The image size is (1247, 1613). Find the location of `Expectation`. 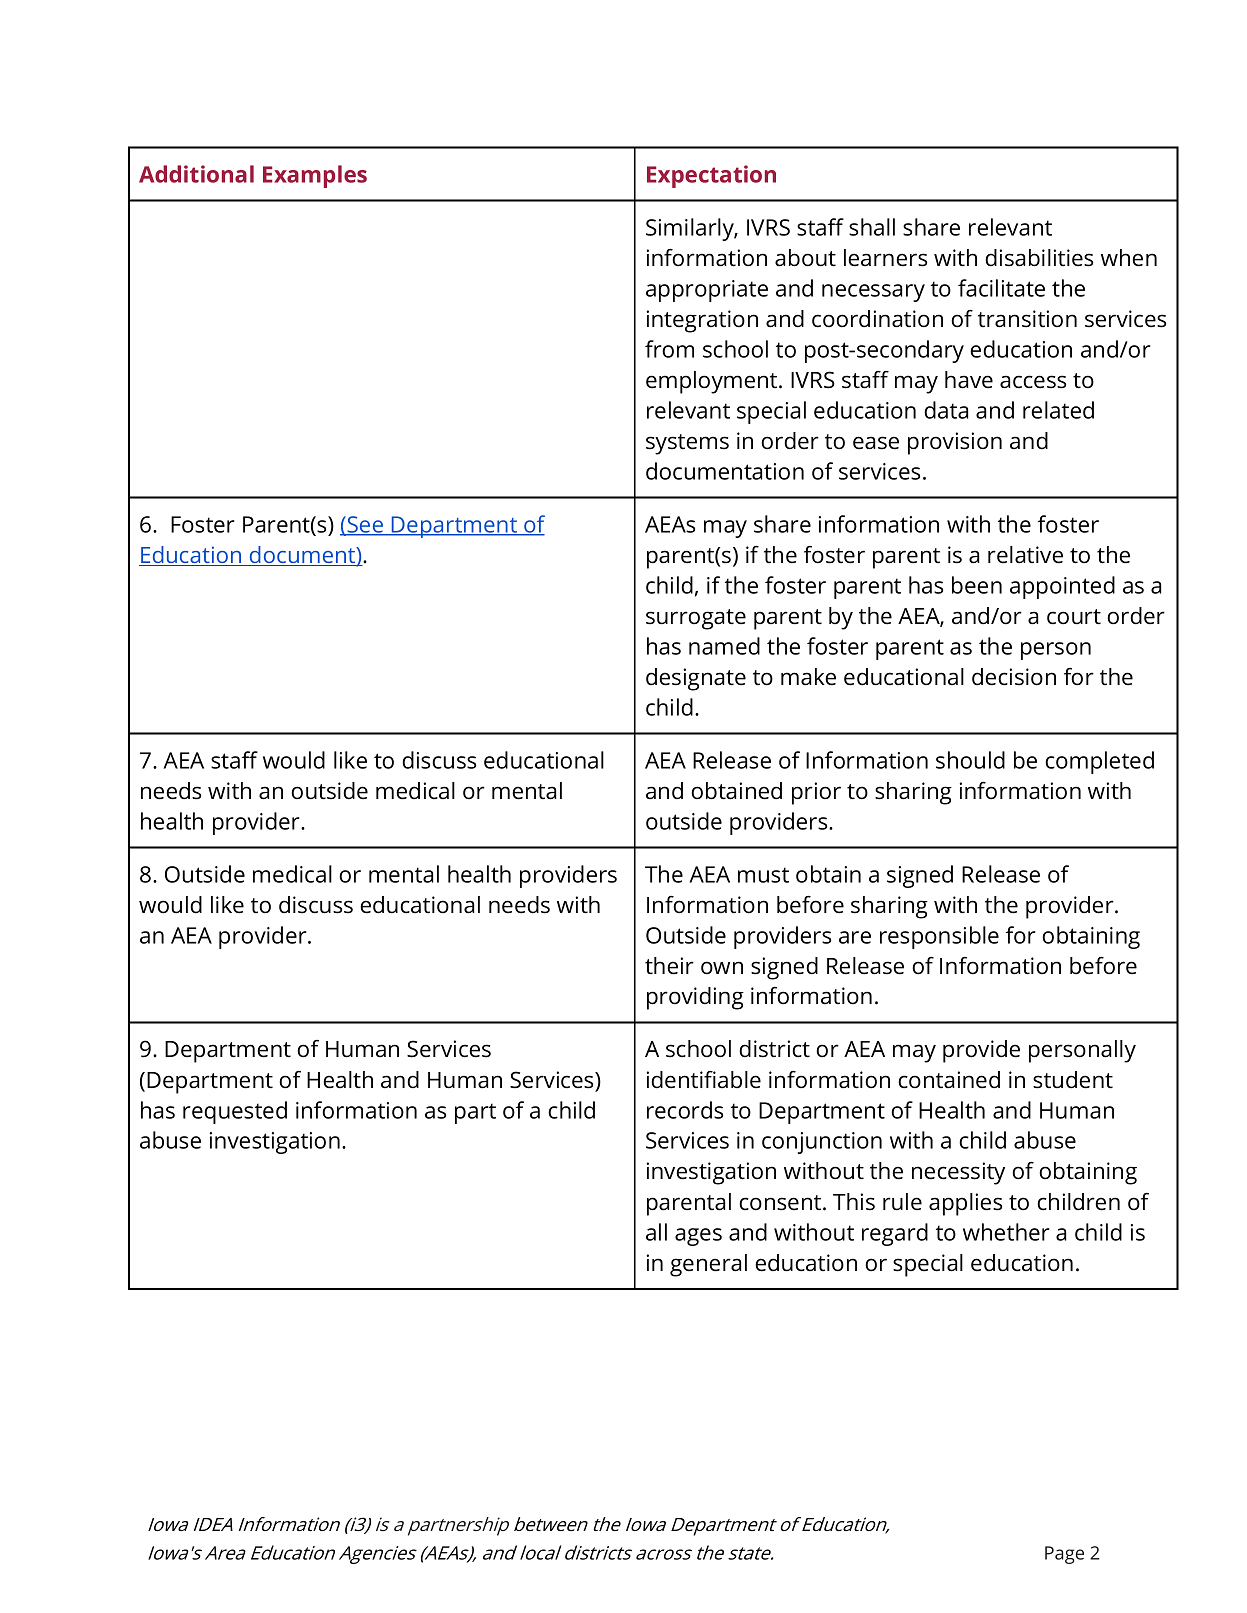

Expectation is located at coordinates (711, 176).
